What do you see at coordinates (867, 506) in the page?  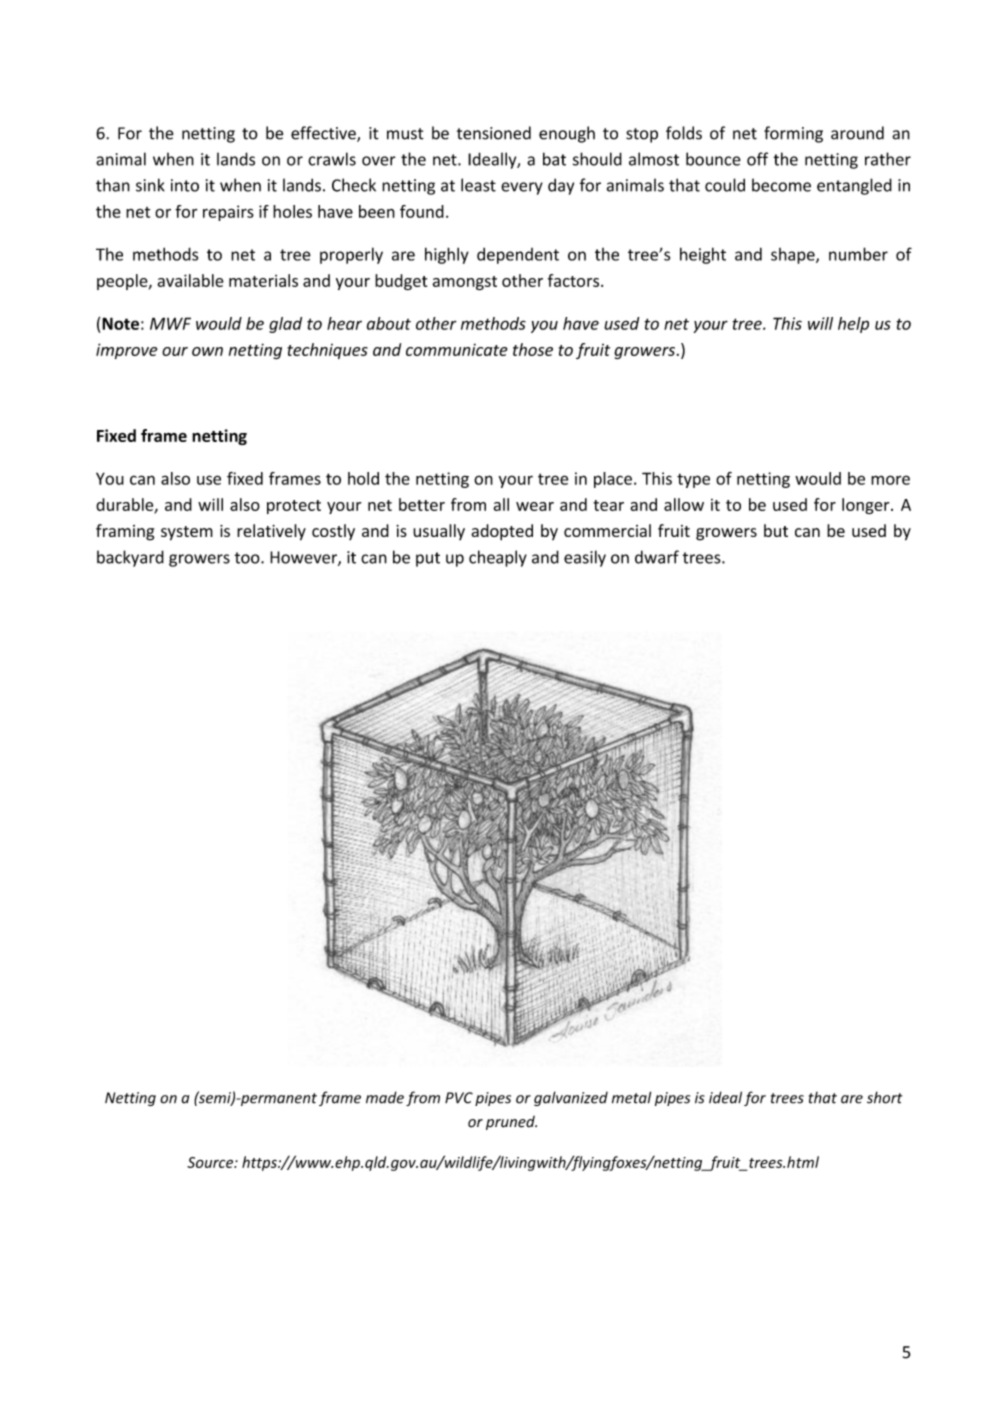 I see `longer` at bounding box center [867, 506].
